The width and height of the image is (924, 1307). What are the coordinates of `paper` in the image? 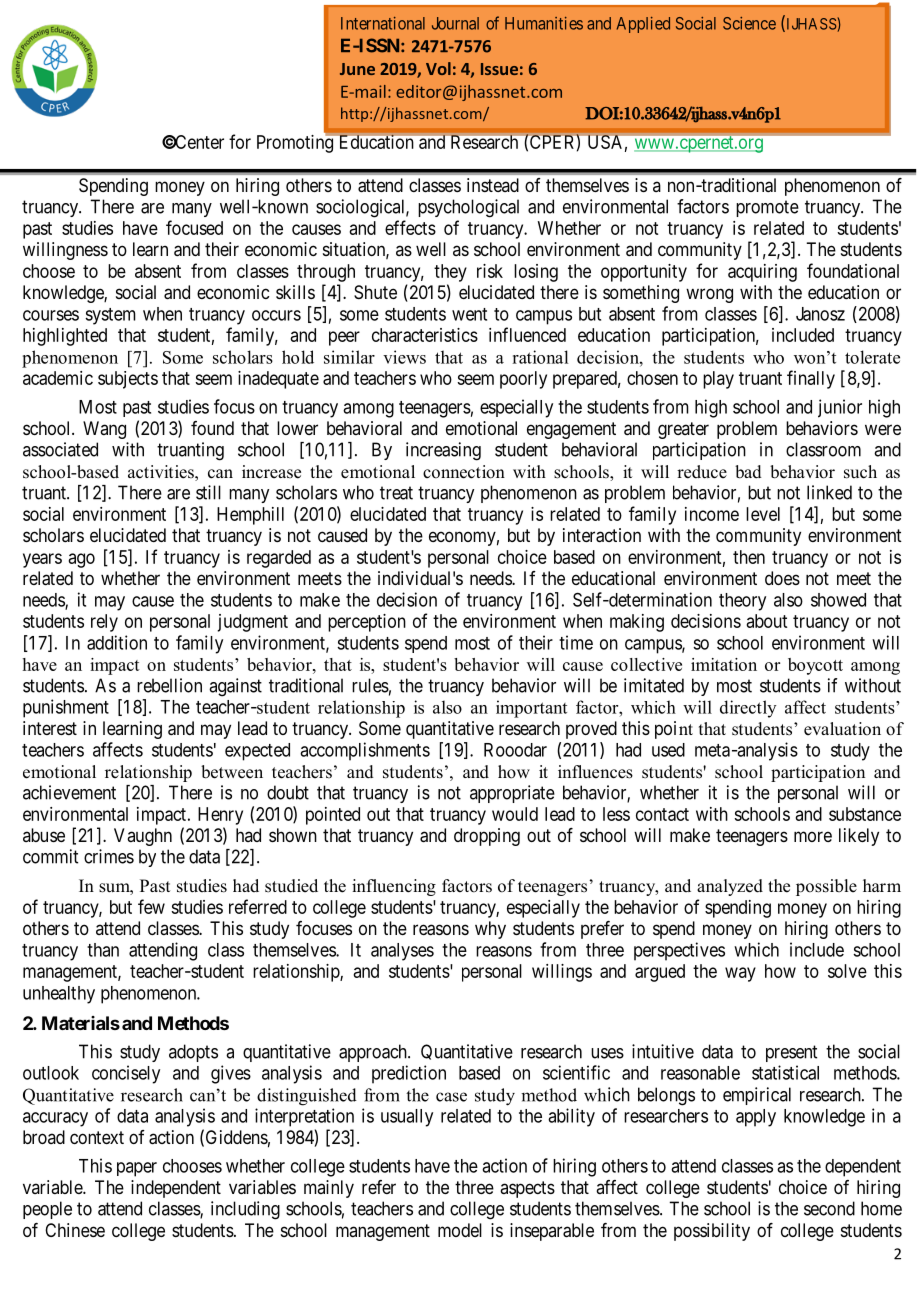 It's located at (137, 1169).
